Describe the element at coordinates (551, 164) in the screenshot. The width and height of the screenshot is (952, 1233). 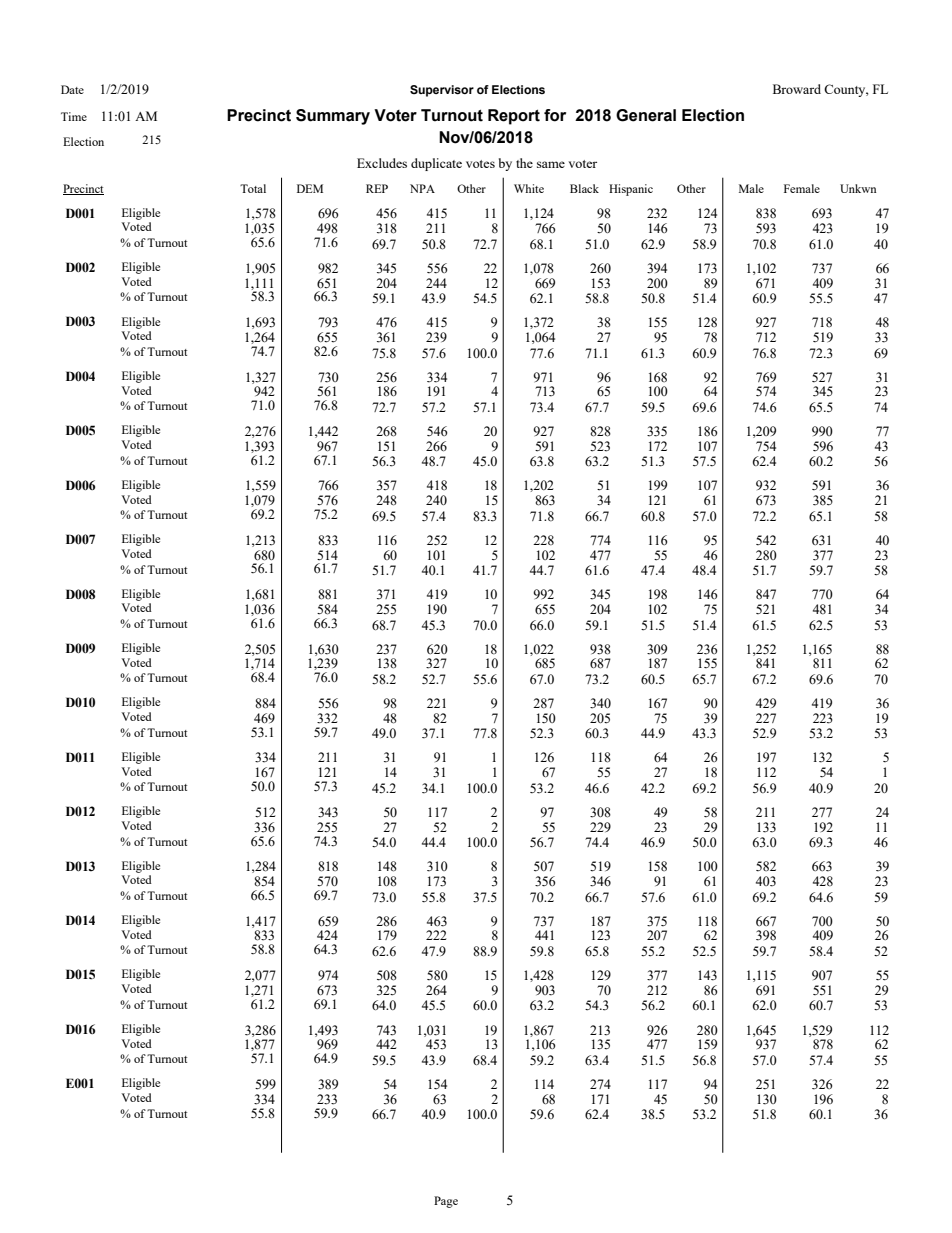
I see `same` at that location.
